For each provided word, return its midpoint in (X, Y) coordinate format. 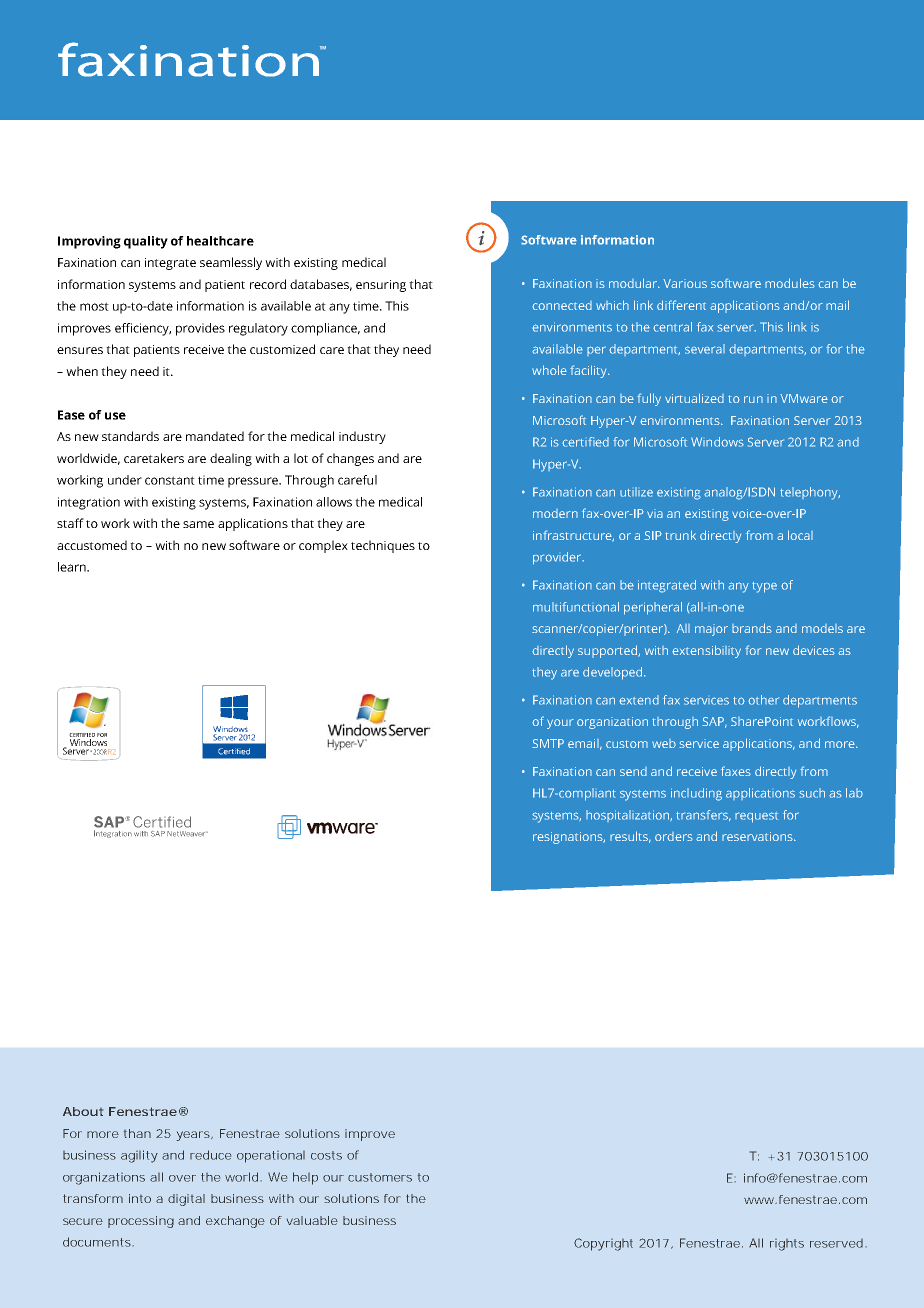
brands (752, 628)
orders (674, 836)
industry (362, 437)
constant (170, 480)
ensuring (381, 286)
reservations (758, 836)
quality (146, 242)
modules (790, 283)
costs (326, 1155)
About (83, 1111)
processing (141, 1222)
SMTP (548, 743)
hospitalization (628, 816)
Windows (717, 442)
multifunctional (576, 607)
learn (73, 567)
